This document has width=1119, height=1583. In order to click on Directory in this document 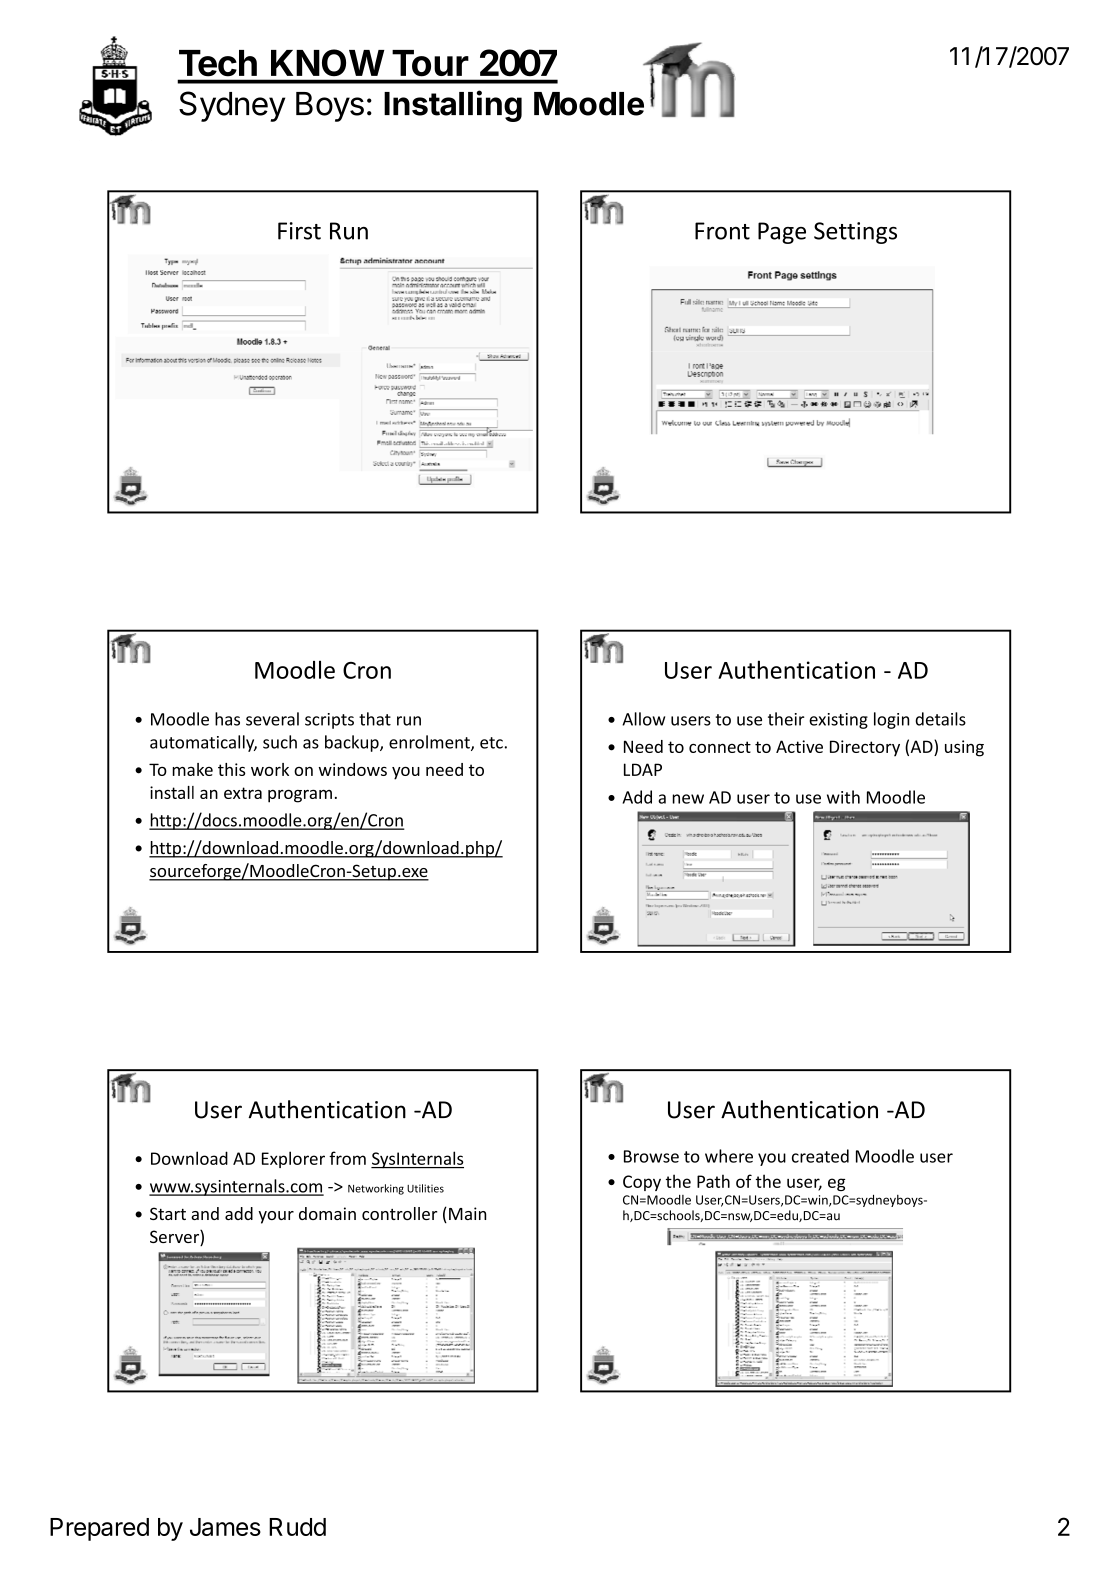, I will do `click(865, 748)`.
